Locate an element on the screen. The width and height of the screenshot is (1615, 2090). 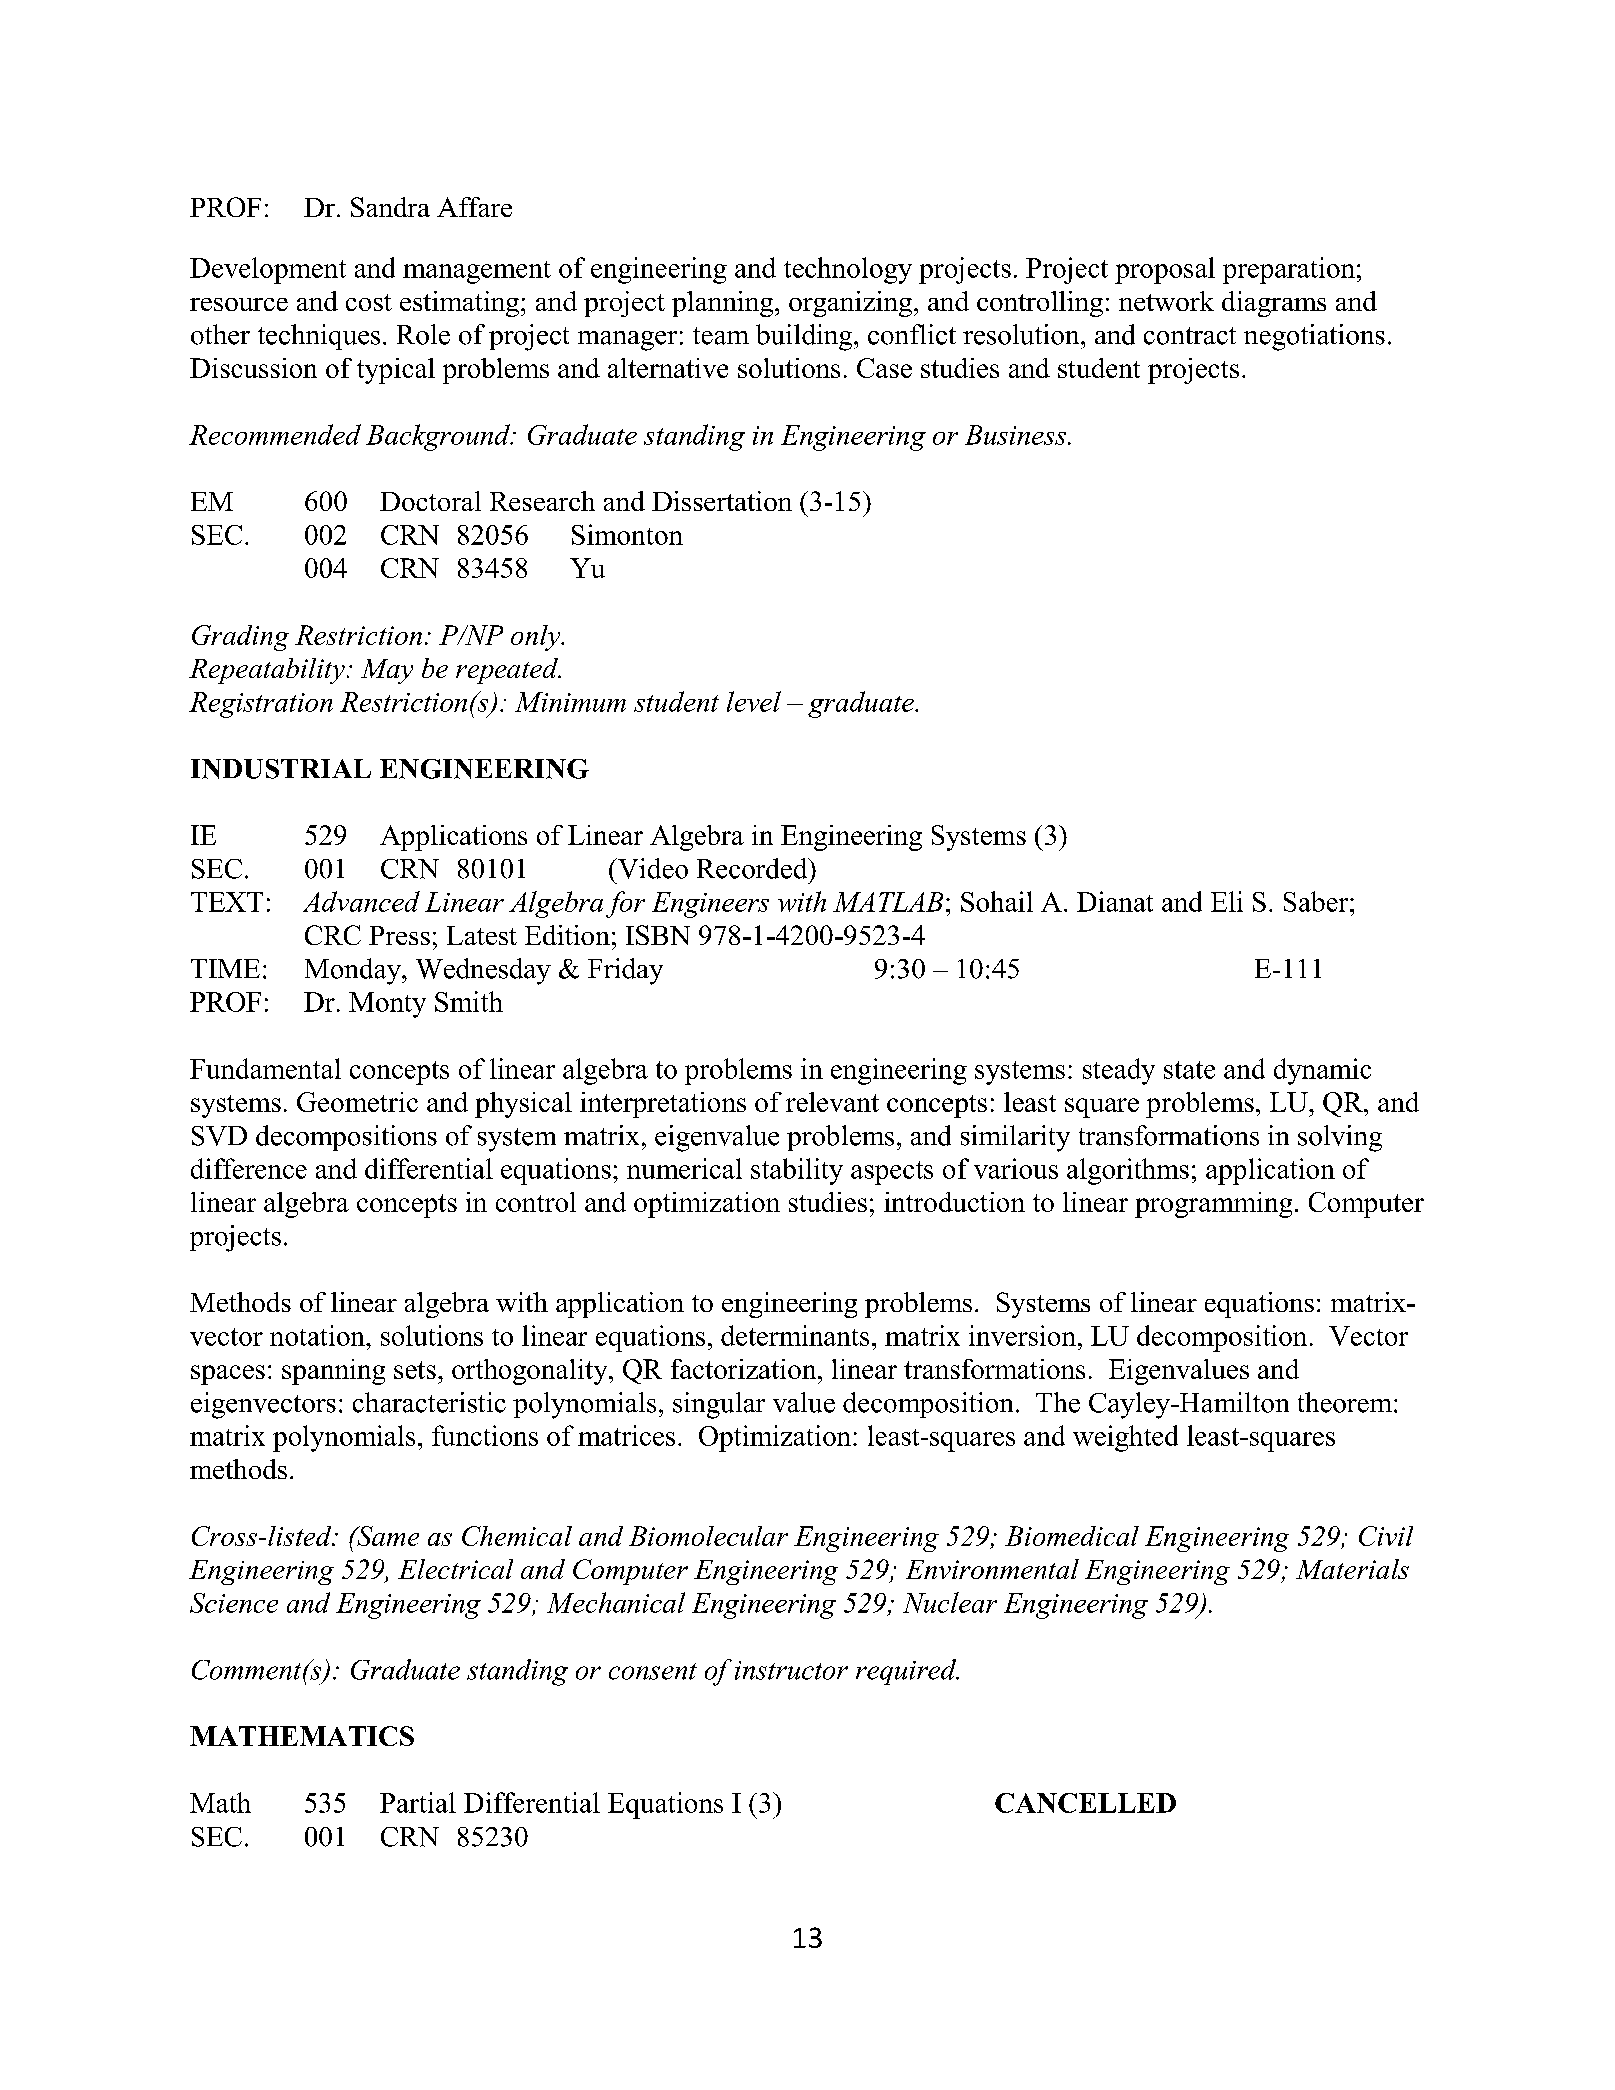
technology is located at coordinates (848, 270).
